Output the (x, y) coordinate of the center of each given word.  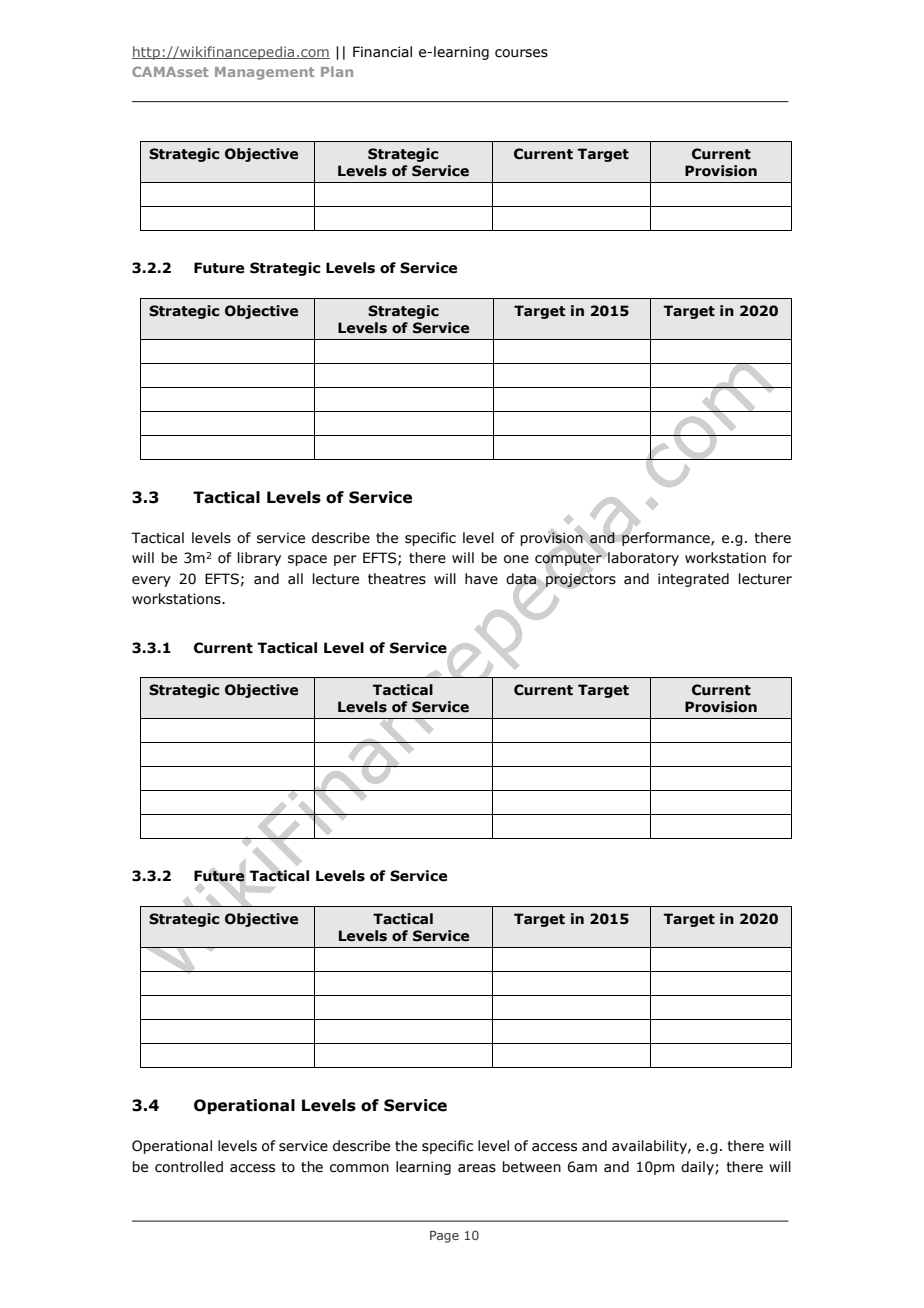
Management (264, 73)
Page (444, 1237)
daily (698, 1168)
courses (521, 53)
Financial (382, 52)
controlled (189, 1167)
